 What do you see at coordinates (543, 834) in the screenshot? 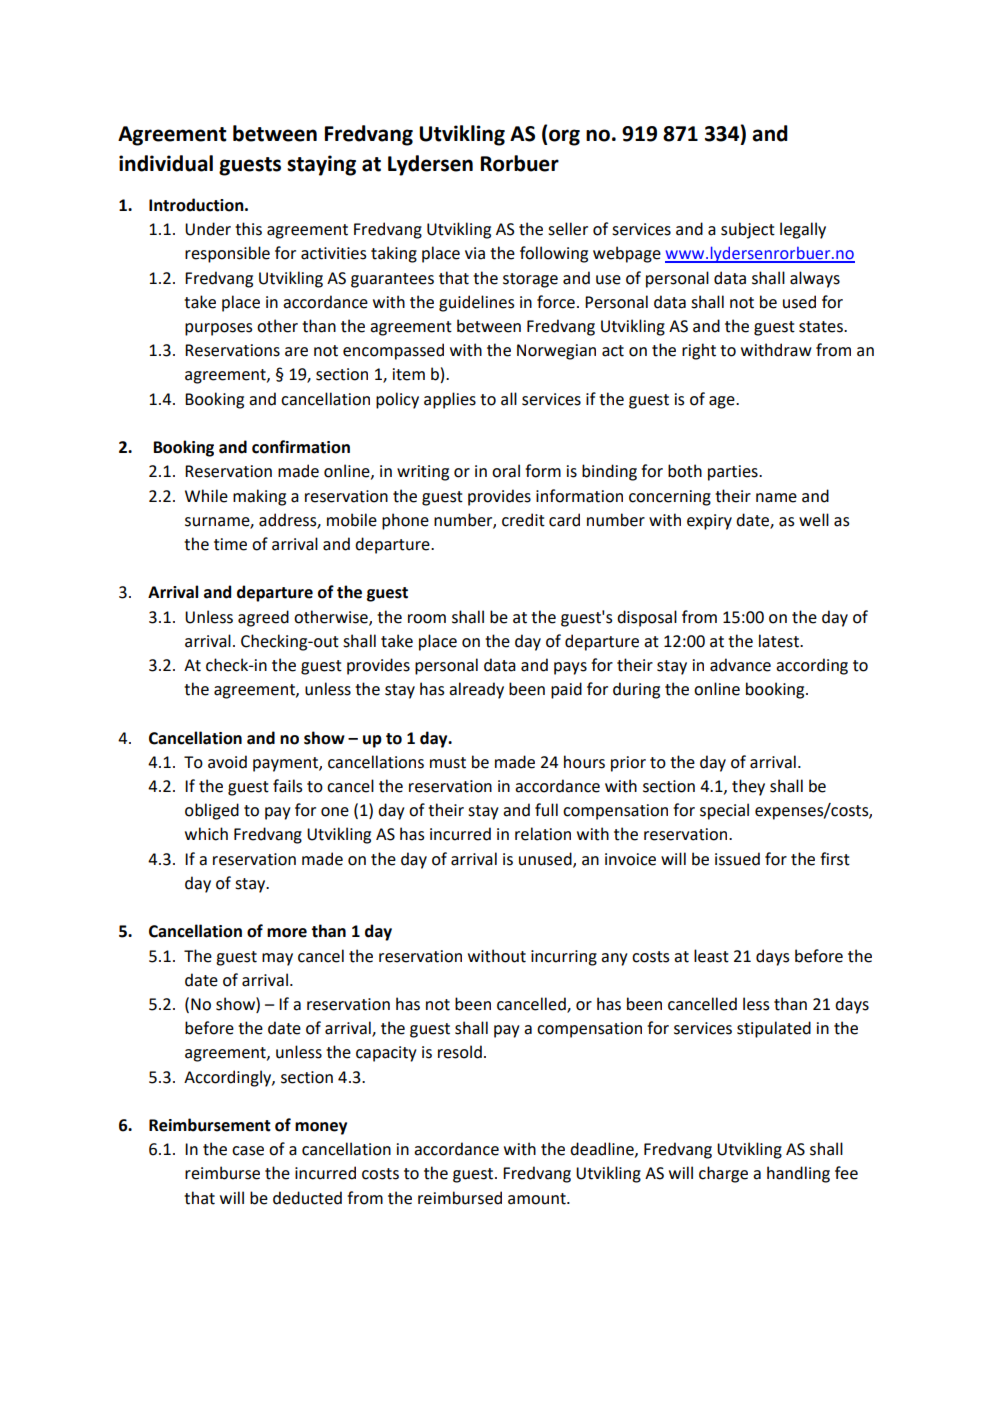
I see `relation` at bounding box center [543, 834].
